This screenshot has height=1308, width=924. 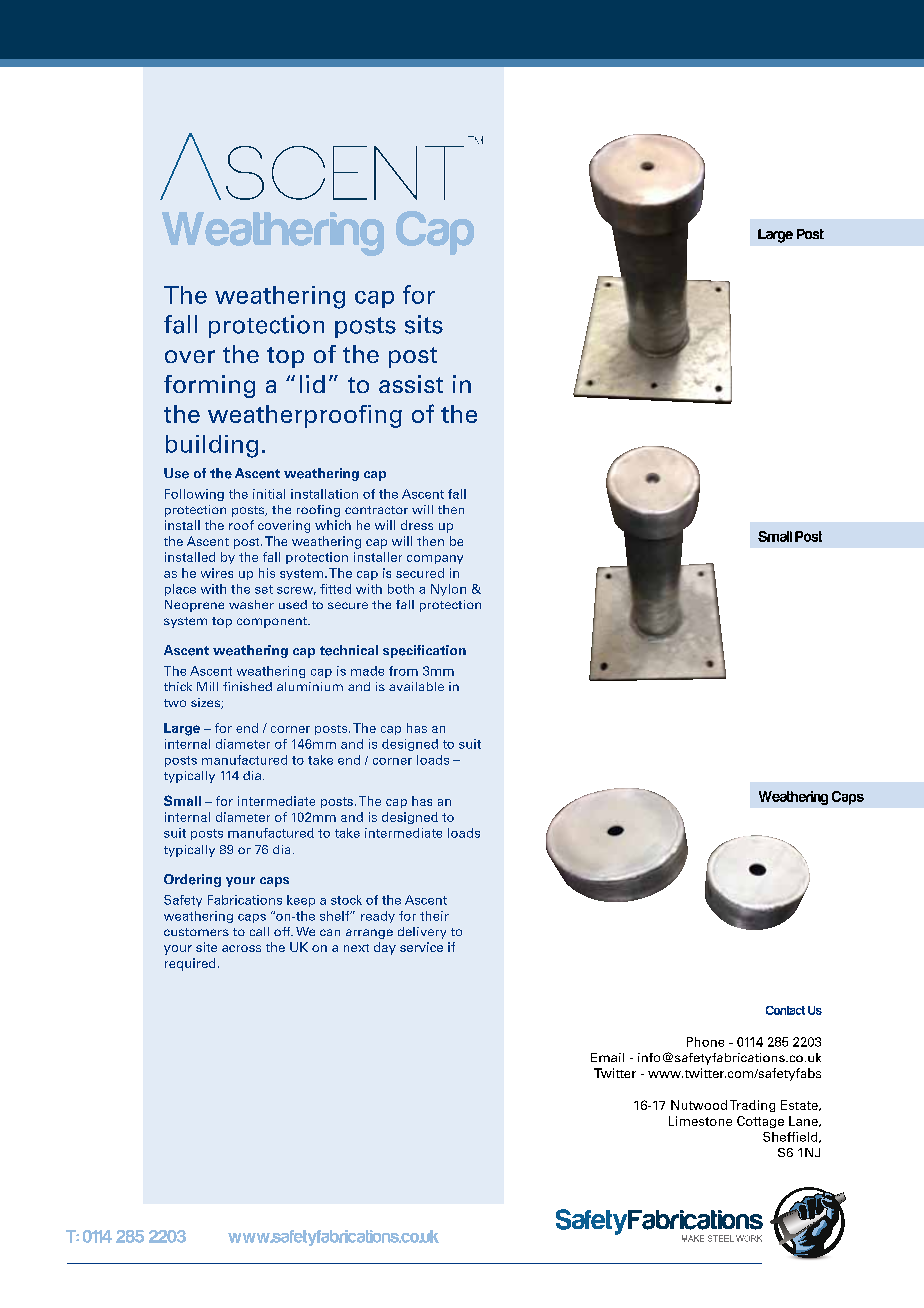 What do you see at coordinates (424, 324) in the screenshot?
I see `sits` at bounding box center [424, 324].
